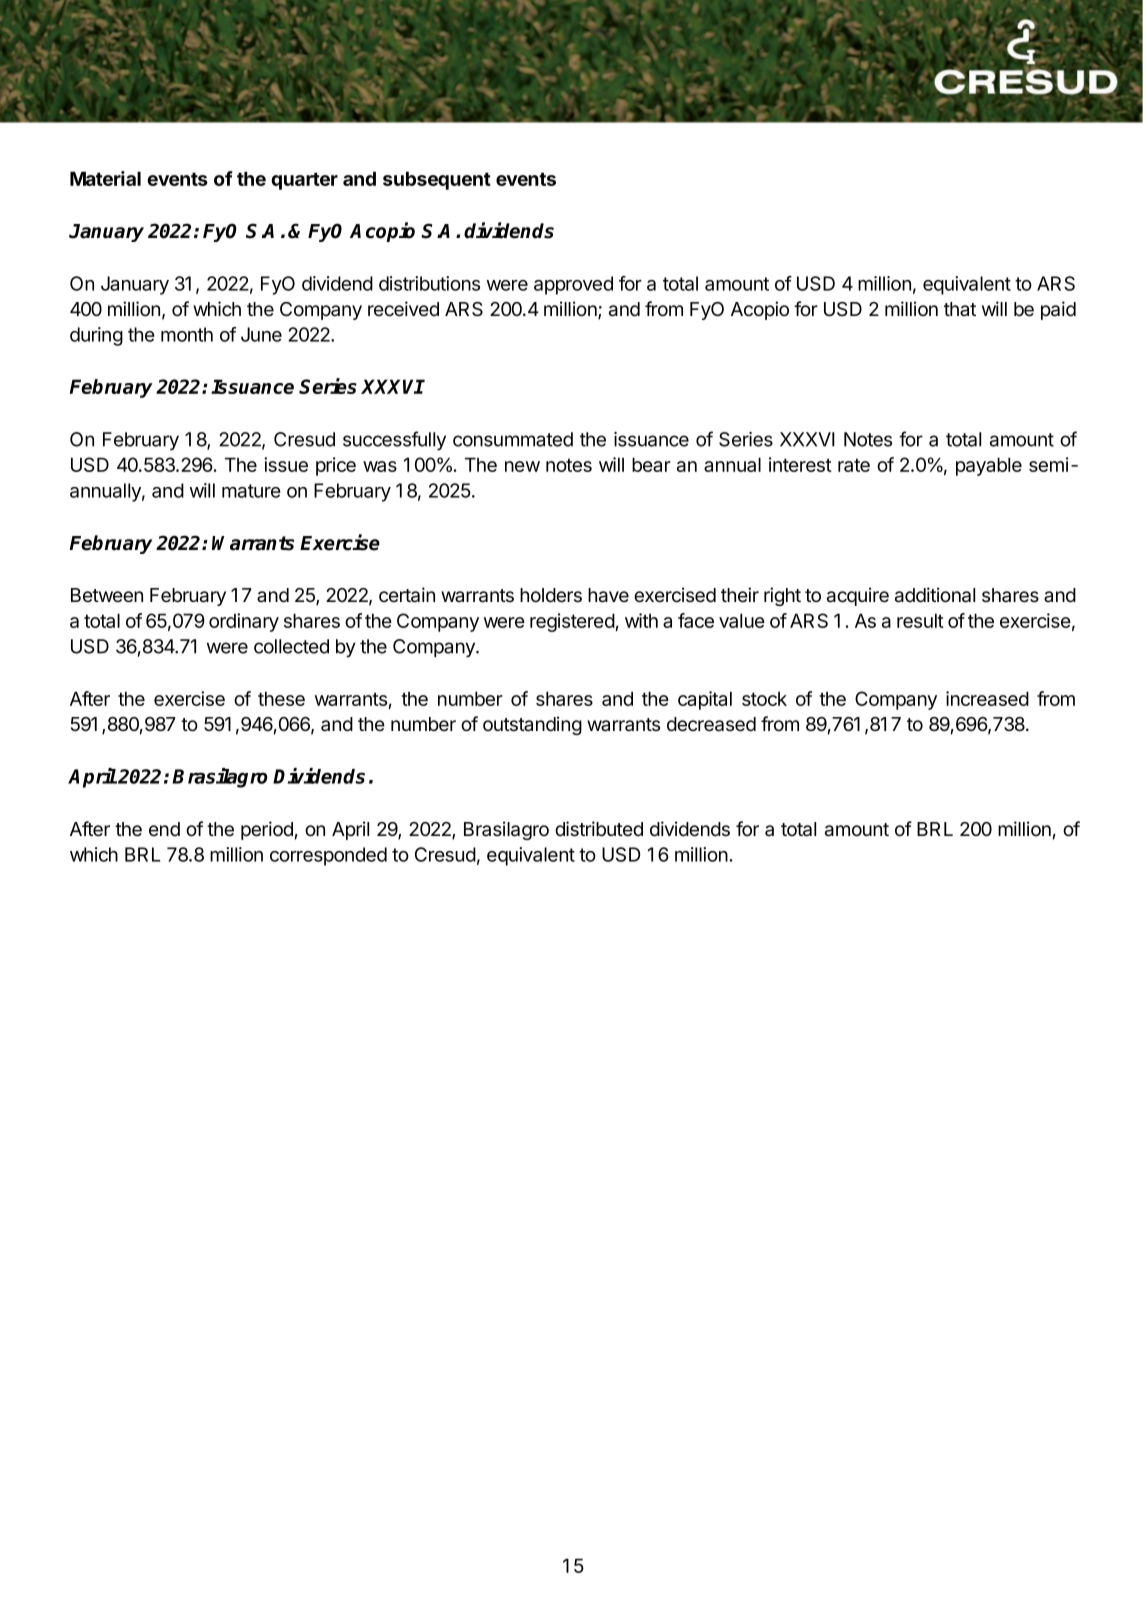 This image has height=1622, width=1146. I want to click on quarter, so click(304, 181).
